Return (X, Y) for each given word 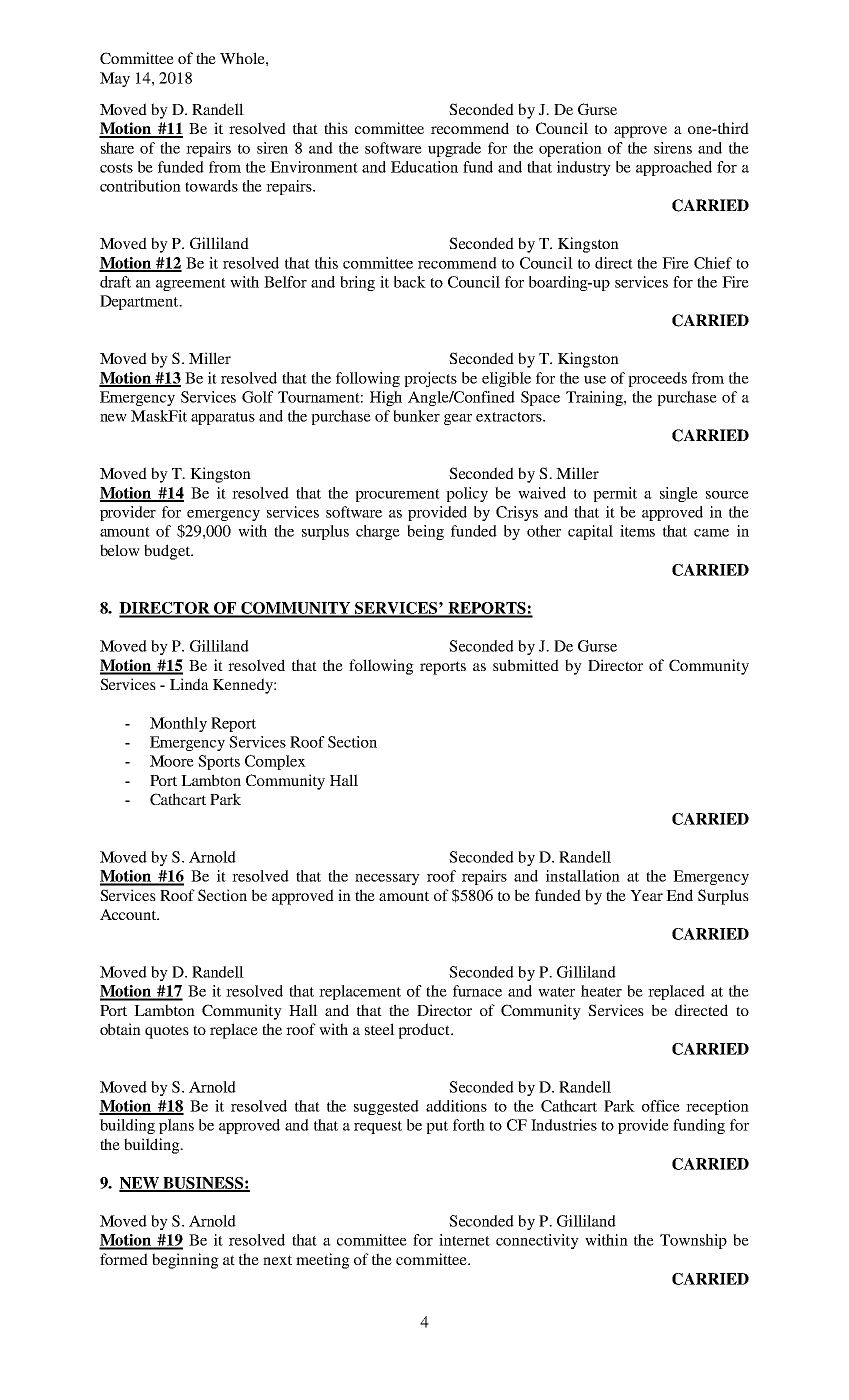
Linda (189, 684)
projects (430, 379)
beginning (185, 1261)
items (637, 531)
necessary (387, 879)
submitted (526, 665)
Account (129, 914)
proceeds (657, 379)
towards (211, 186)
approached (674, 168)
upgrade (454, 149)
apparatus (223, 418)
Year (646, 895)
